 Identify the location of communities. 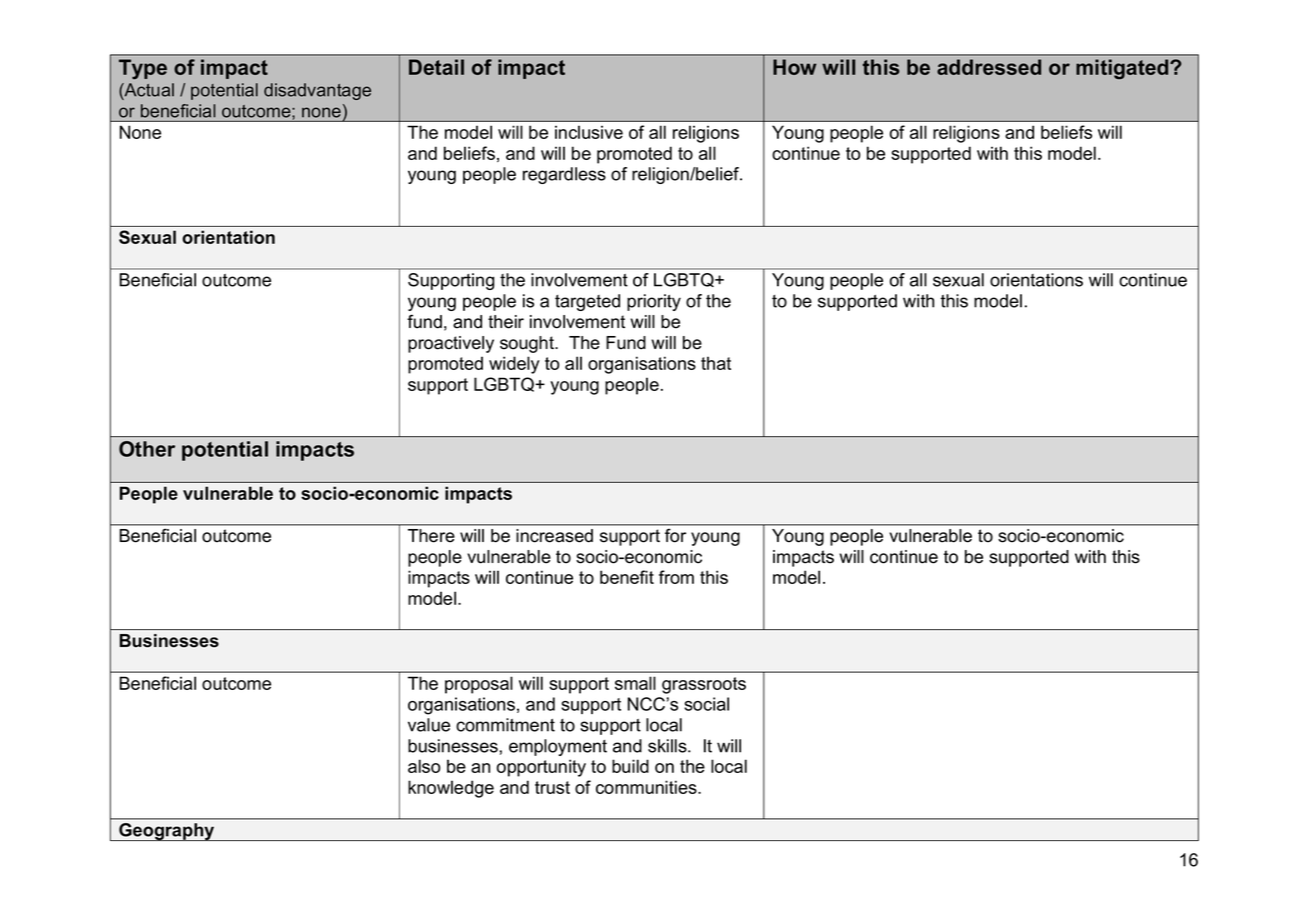
(647, 787).
